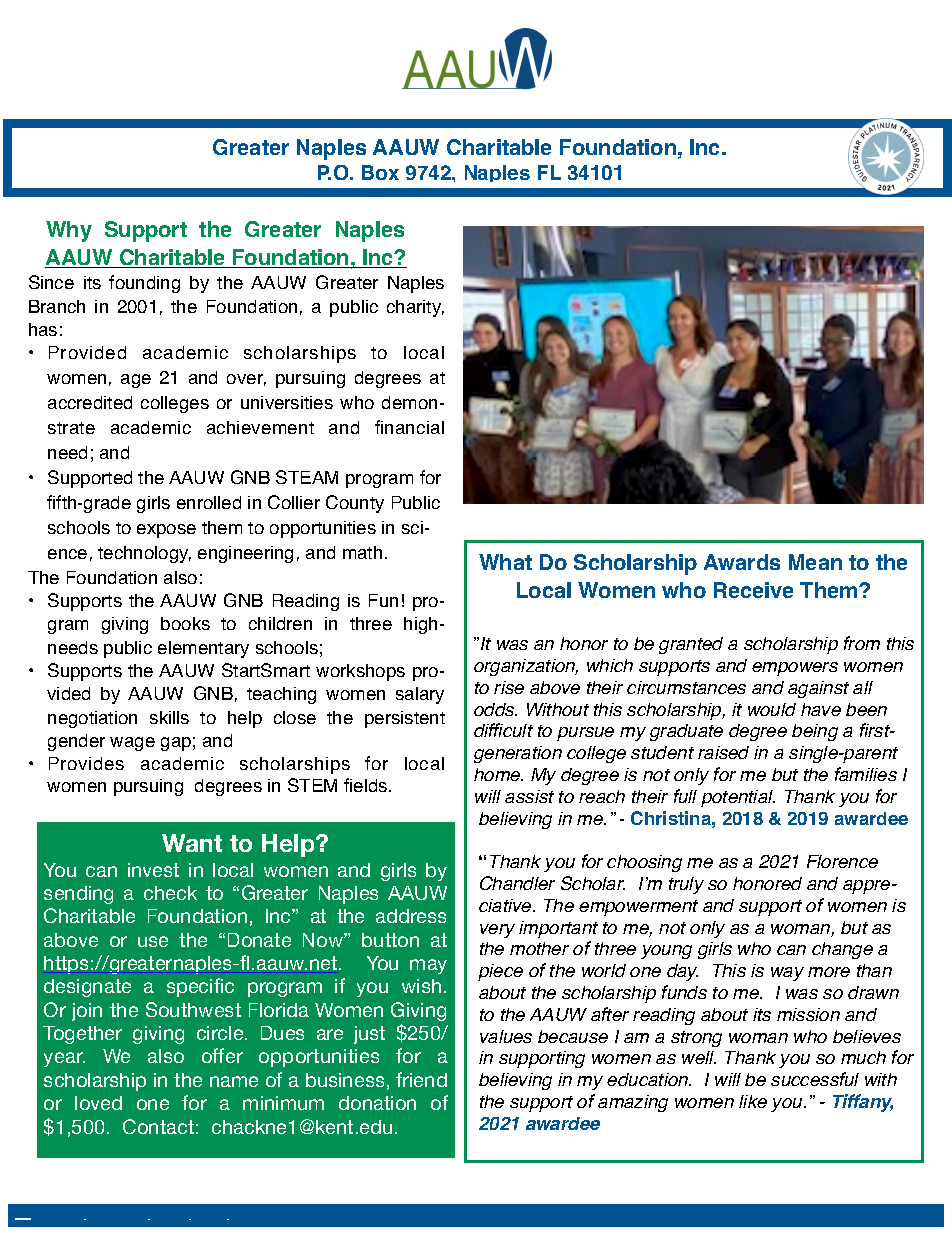 The width and height of the page is (952, 1233). Describe the element at coordinates (69, 231) in the page. I see `Why` at that location.
